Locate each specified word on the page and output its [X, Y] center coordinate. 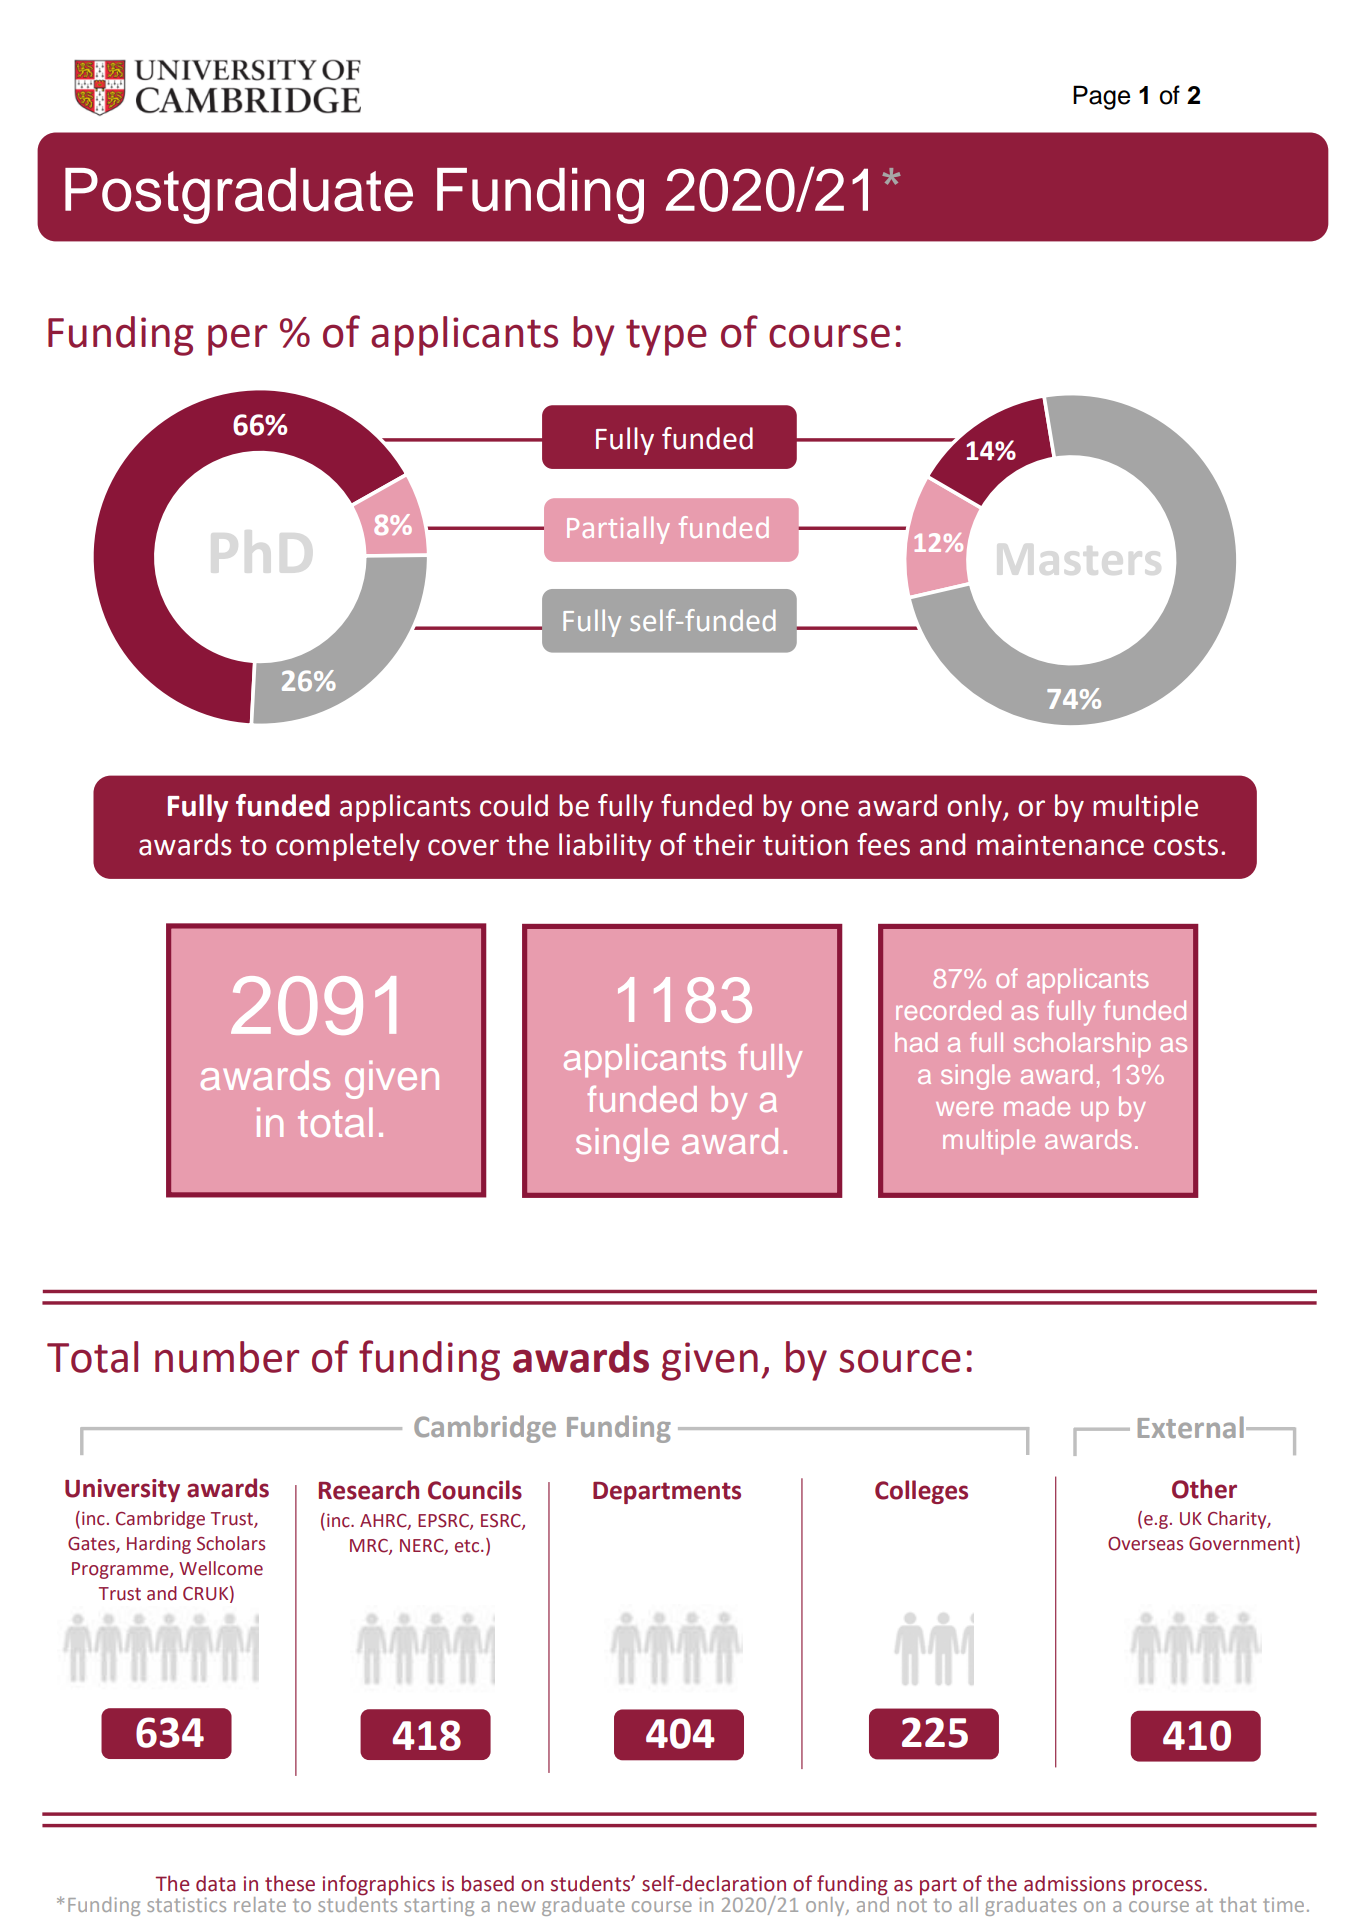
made [1037, 1106]
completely [348, 847]
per [237, 340]
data [216, 1883]
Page [1101, 97]
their [724, 844]
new [517, 1906]
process [1167, 1887]
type [666, 337]
